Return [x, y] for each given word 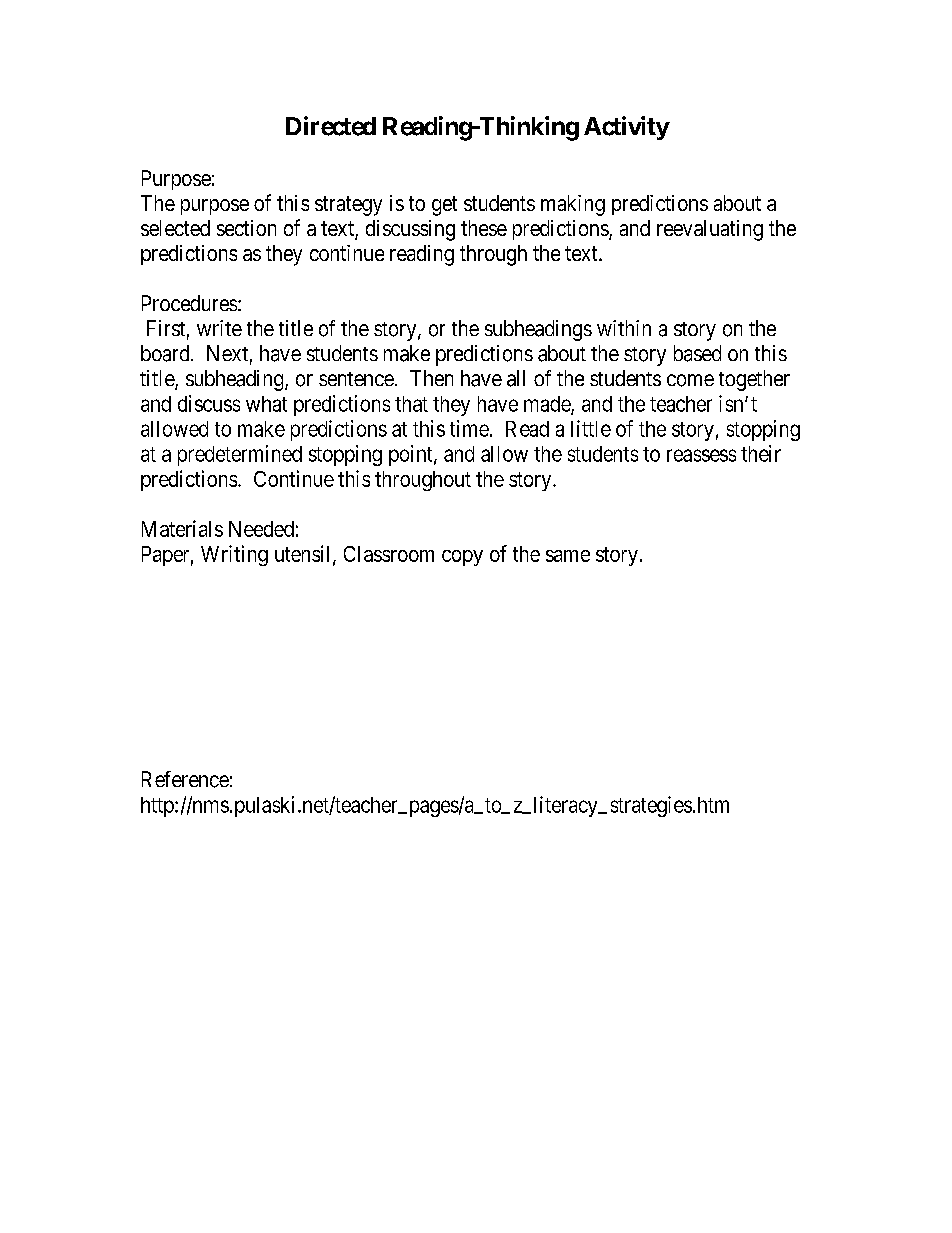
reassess [701, 455]
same [568, 556]
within [624, 328]
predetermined [240, 455]
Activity [627, 128]
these [484, 228]
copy [462, 558]
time [469, 428]
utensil [304, 555]
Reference [185, 779]
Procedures [189, 303]
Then [431, 378]
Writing [234, 555]
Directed [331, 126]
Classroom [389, 554]
